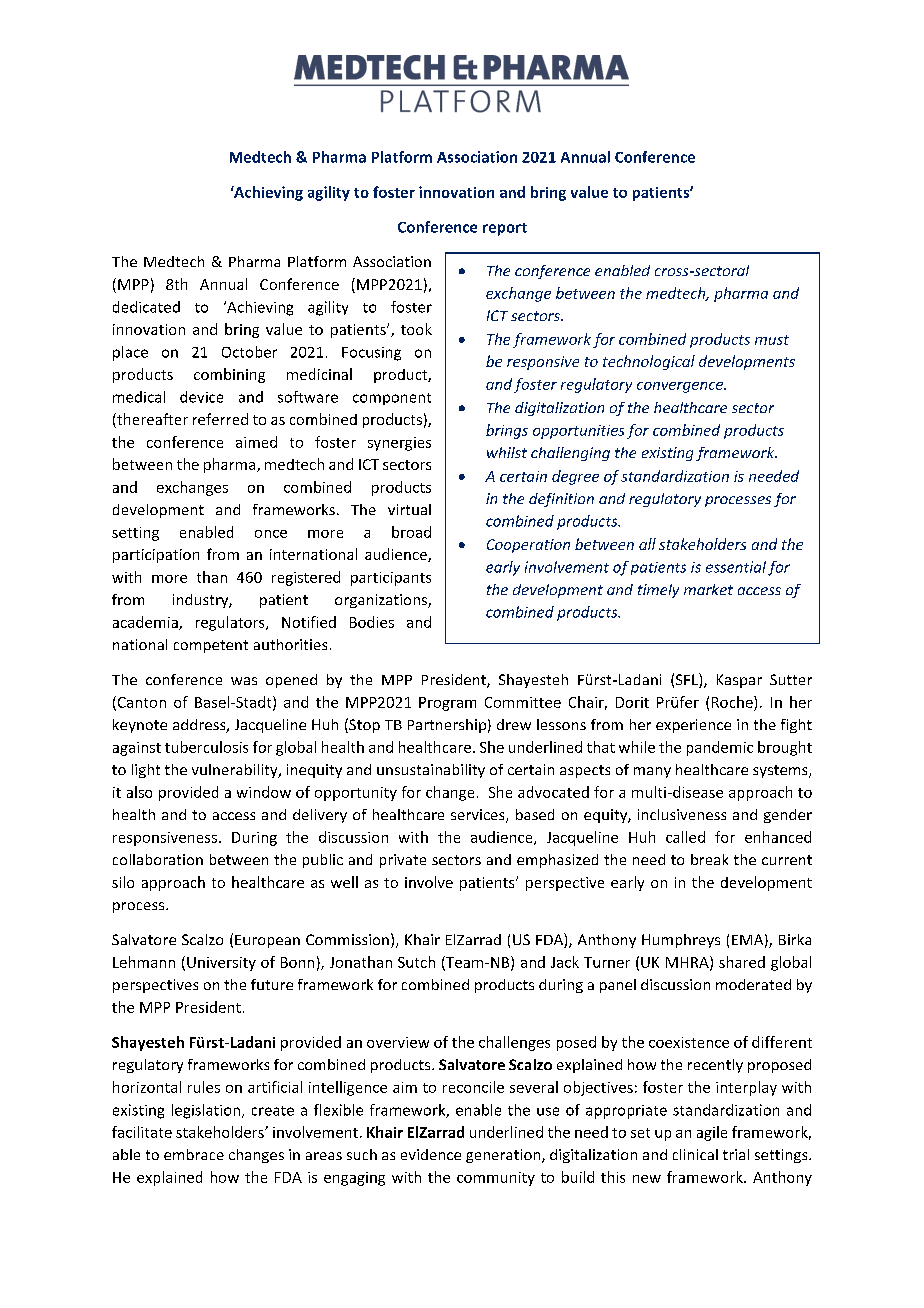 The height and width of the page is (1308, 924). What do you see at coordinates (146, 307) in the page?
I see `dedicated` at bounding box center [146, 307].
